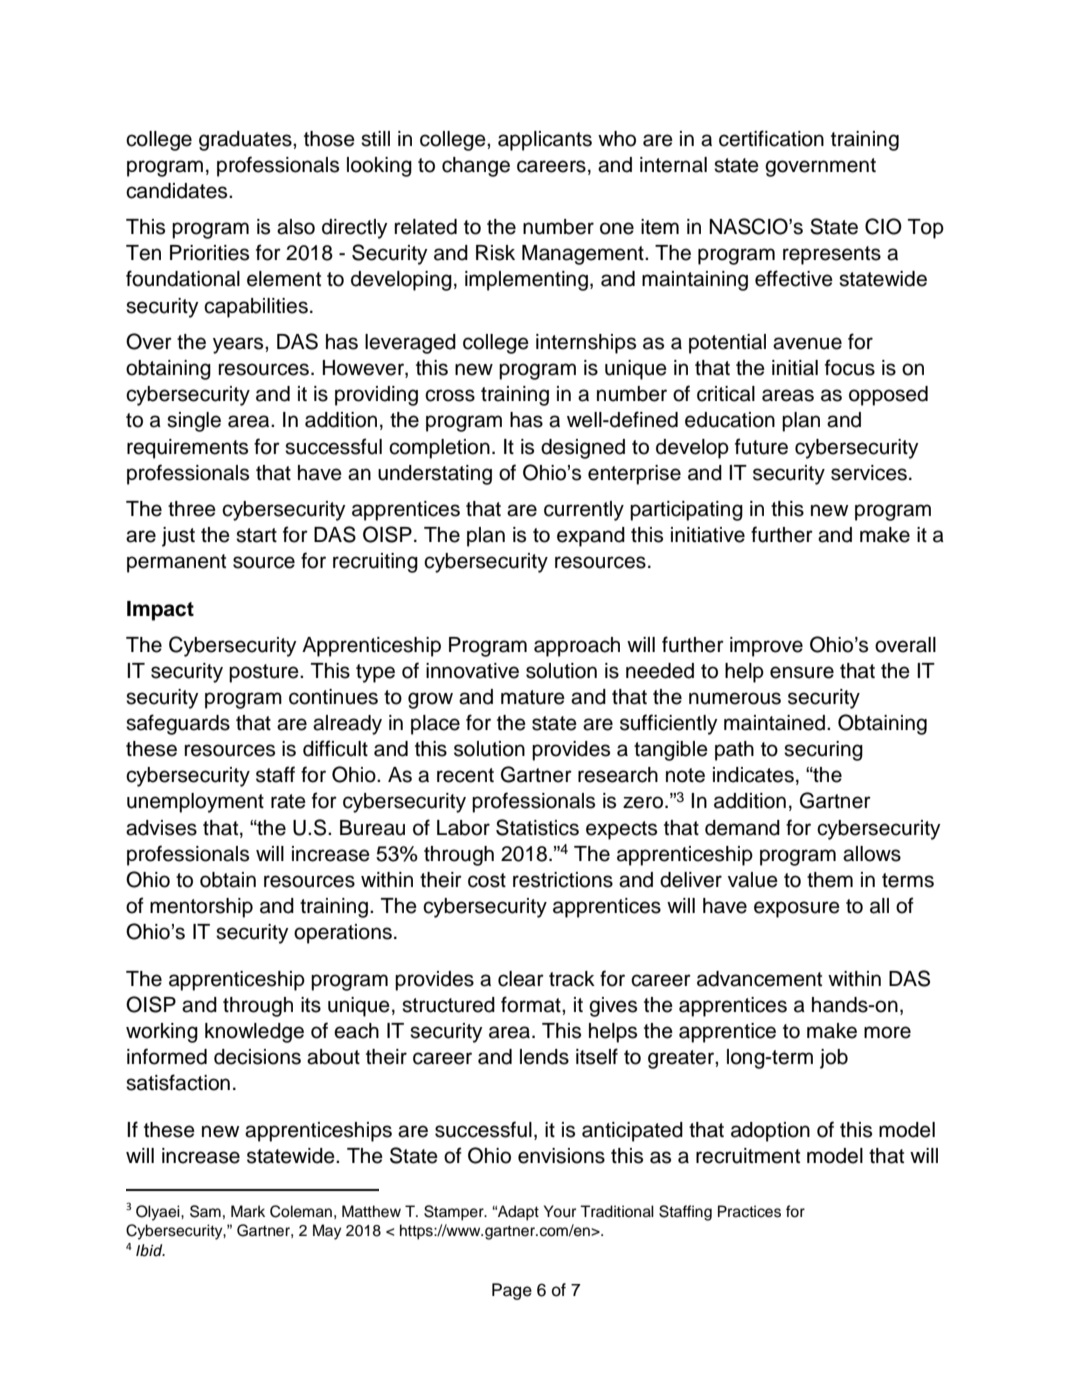  Describe the element at coordinates (823, 751) in the screenshot. I see `securing` at that location.
